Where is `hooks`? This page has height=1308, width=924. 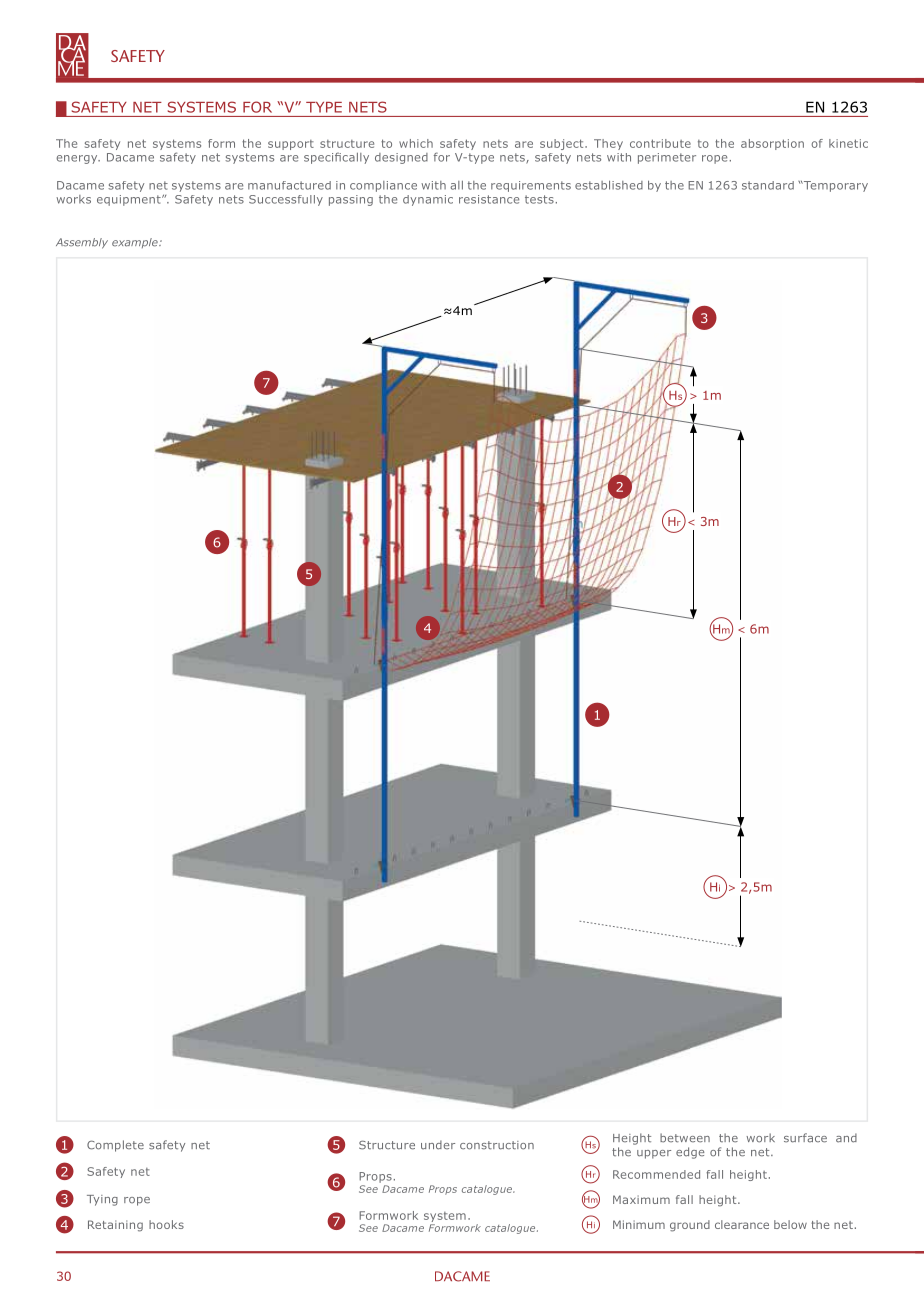
hooks is located at coordinates (166, 1224).
